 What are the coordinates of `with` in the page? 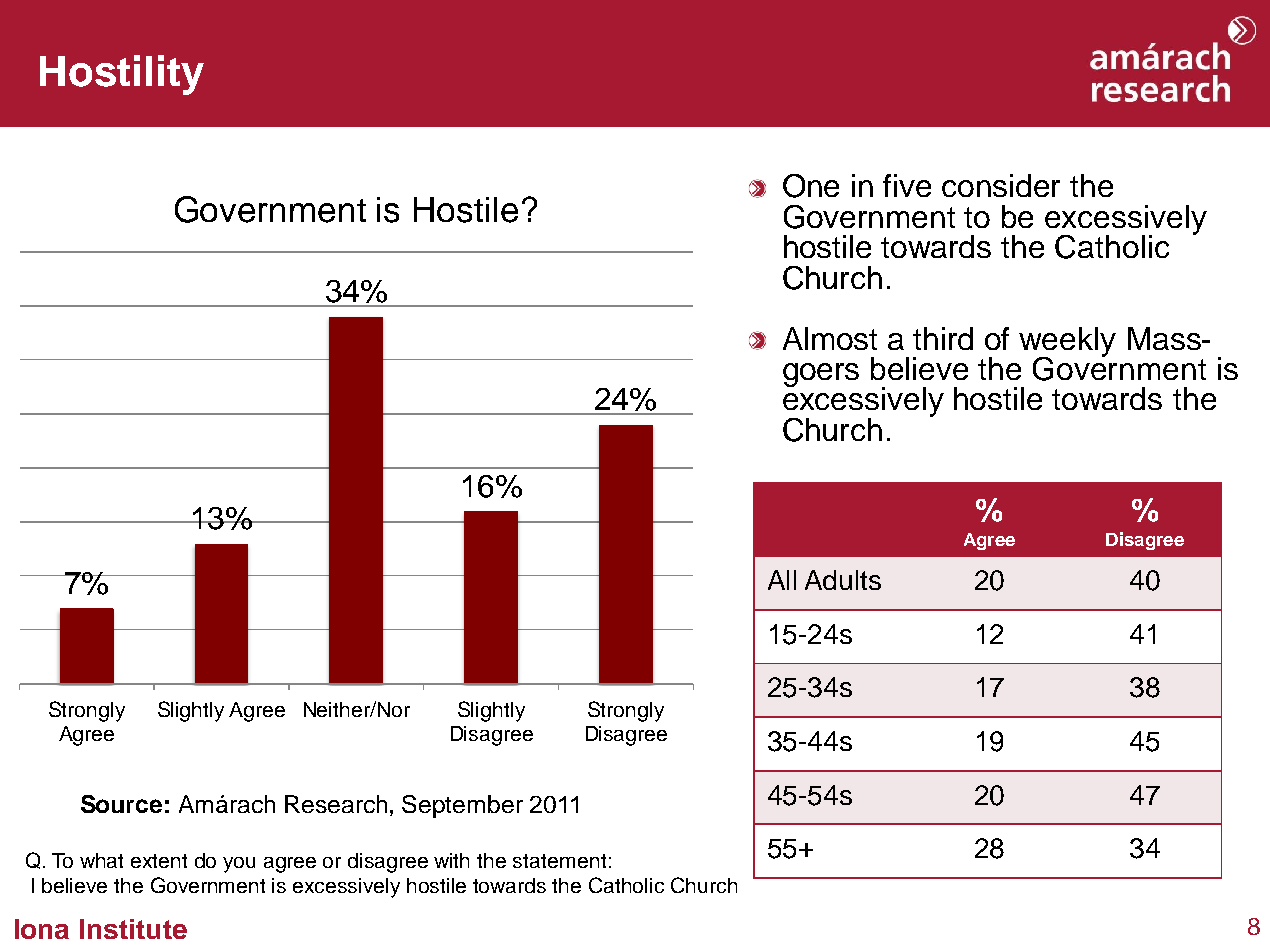 It's located at (451, 860).
